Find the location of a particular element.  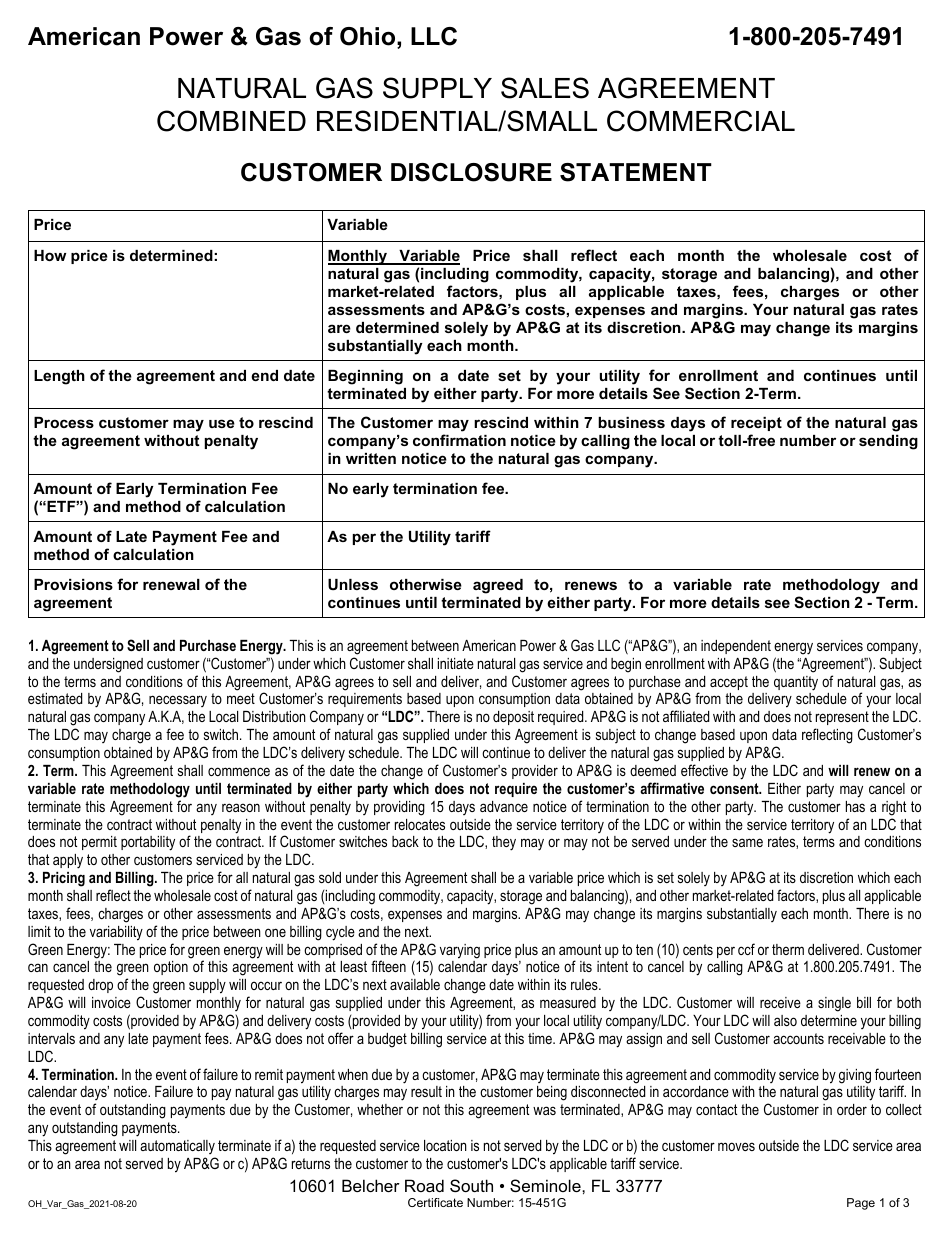

use is located at coordinates (222, 423).
